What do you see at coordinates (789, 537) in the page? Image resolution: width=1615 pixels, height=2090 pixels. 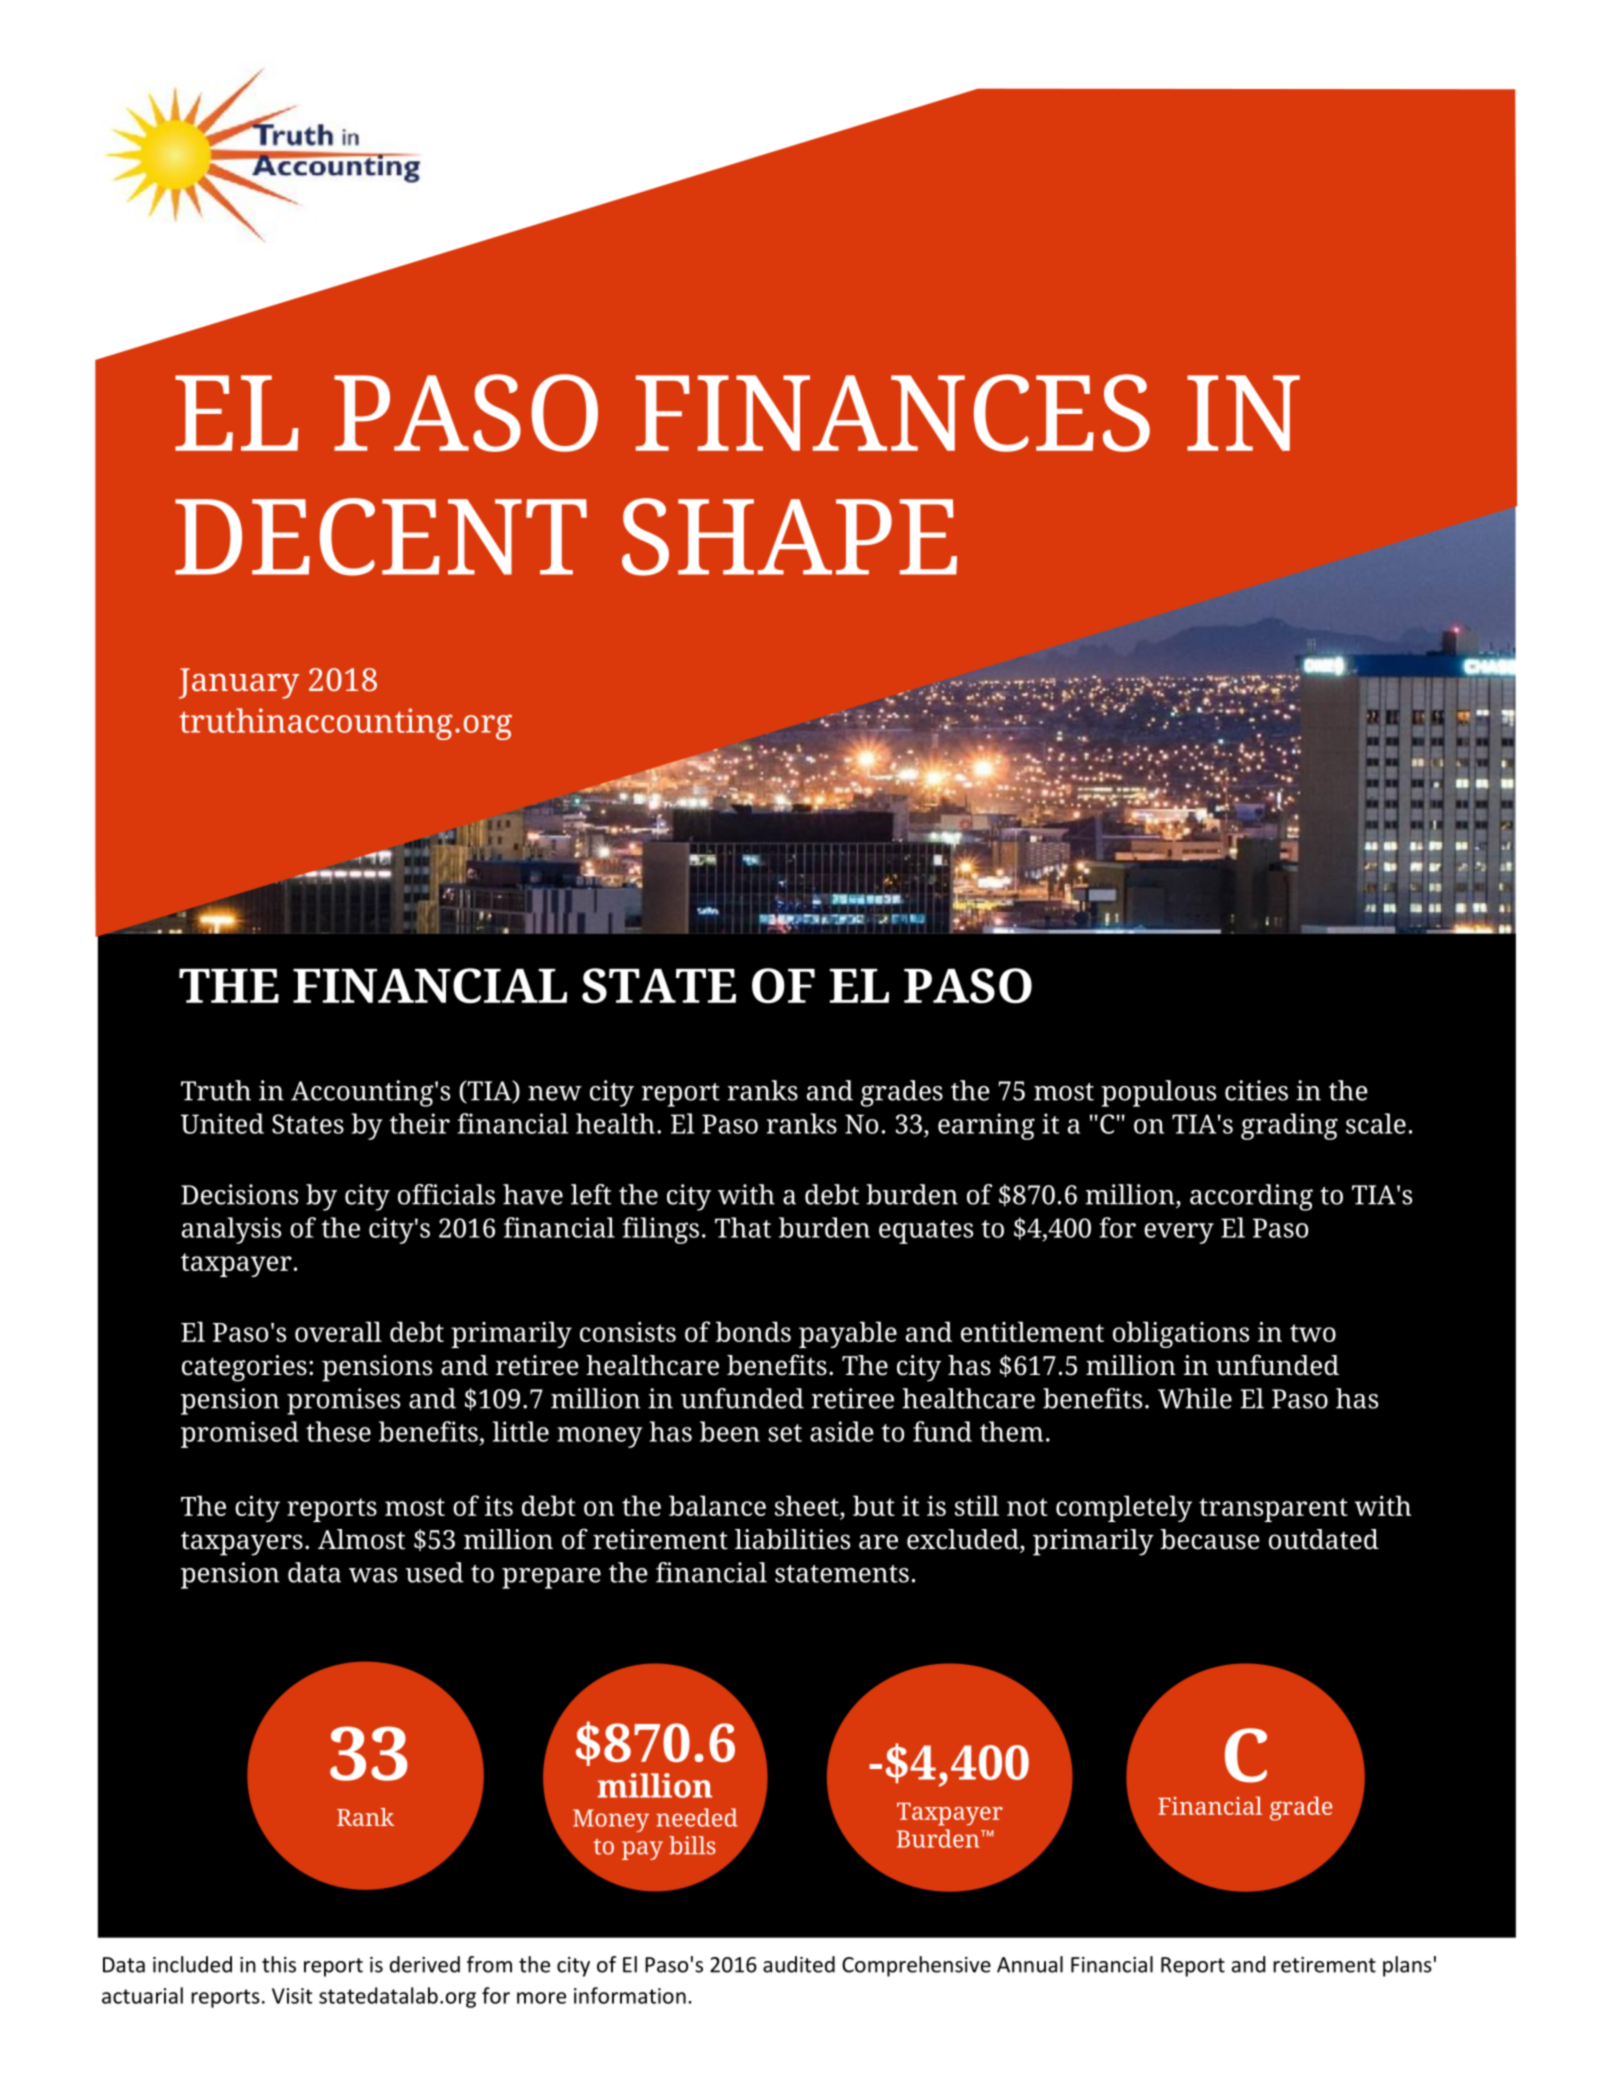 I see `SHAPE` at bounding box center [789, 537].
